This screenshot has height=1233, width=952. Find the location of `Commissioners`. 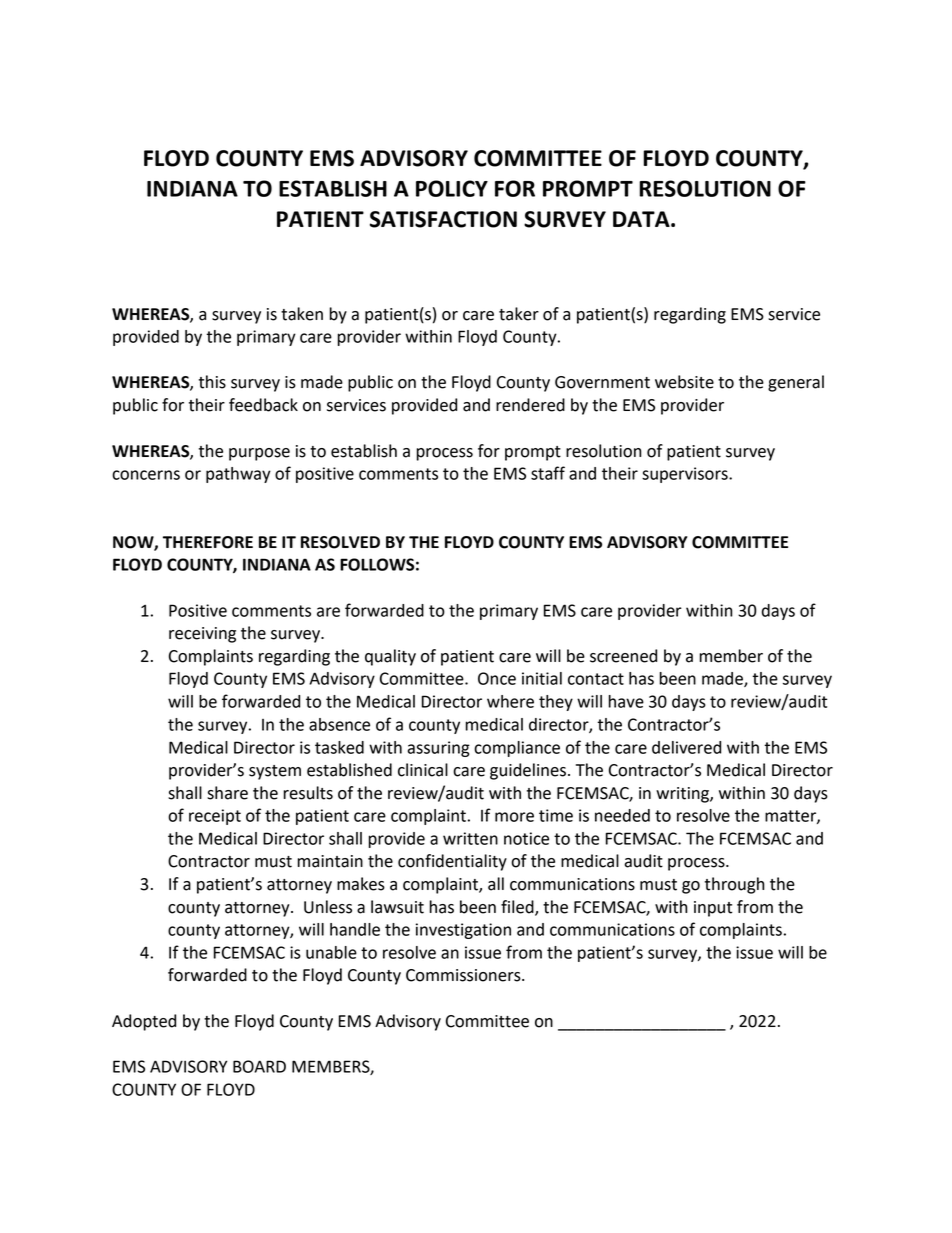

Commissioners is located at coordinates (464, 975).
